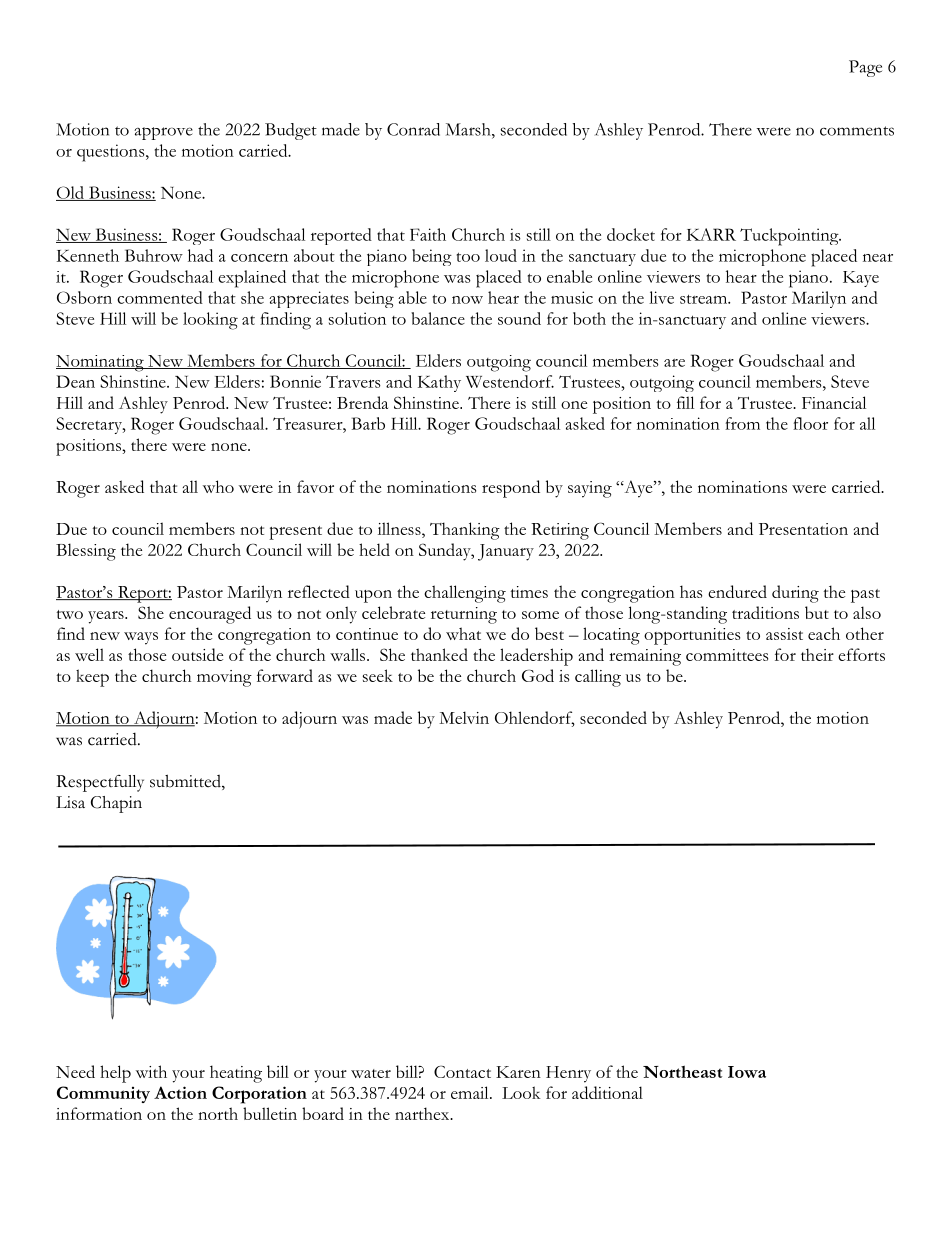 This screenshot has width=952, height=1233. Describe the element at coordinates (210, 615) in the screenshot. I see `encouraged` at that location.
